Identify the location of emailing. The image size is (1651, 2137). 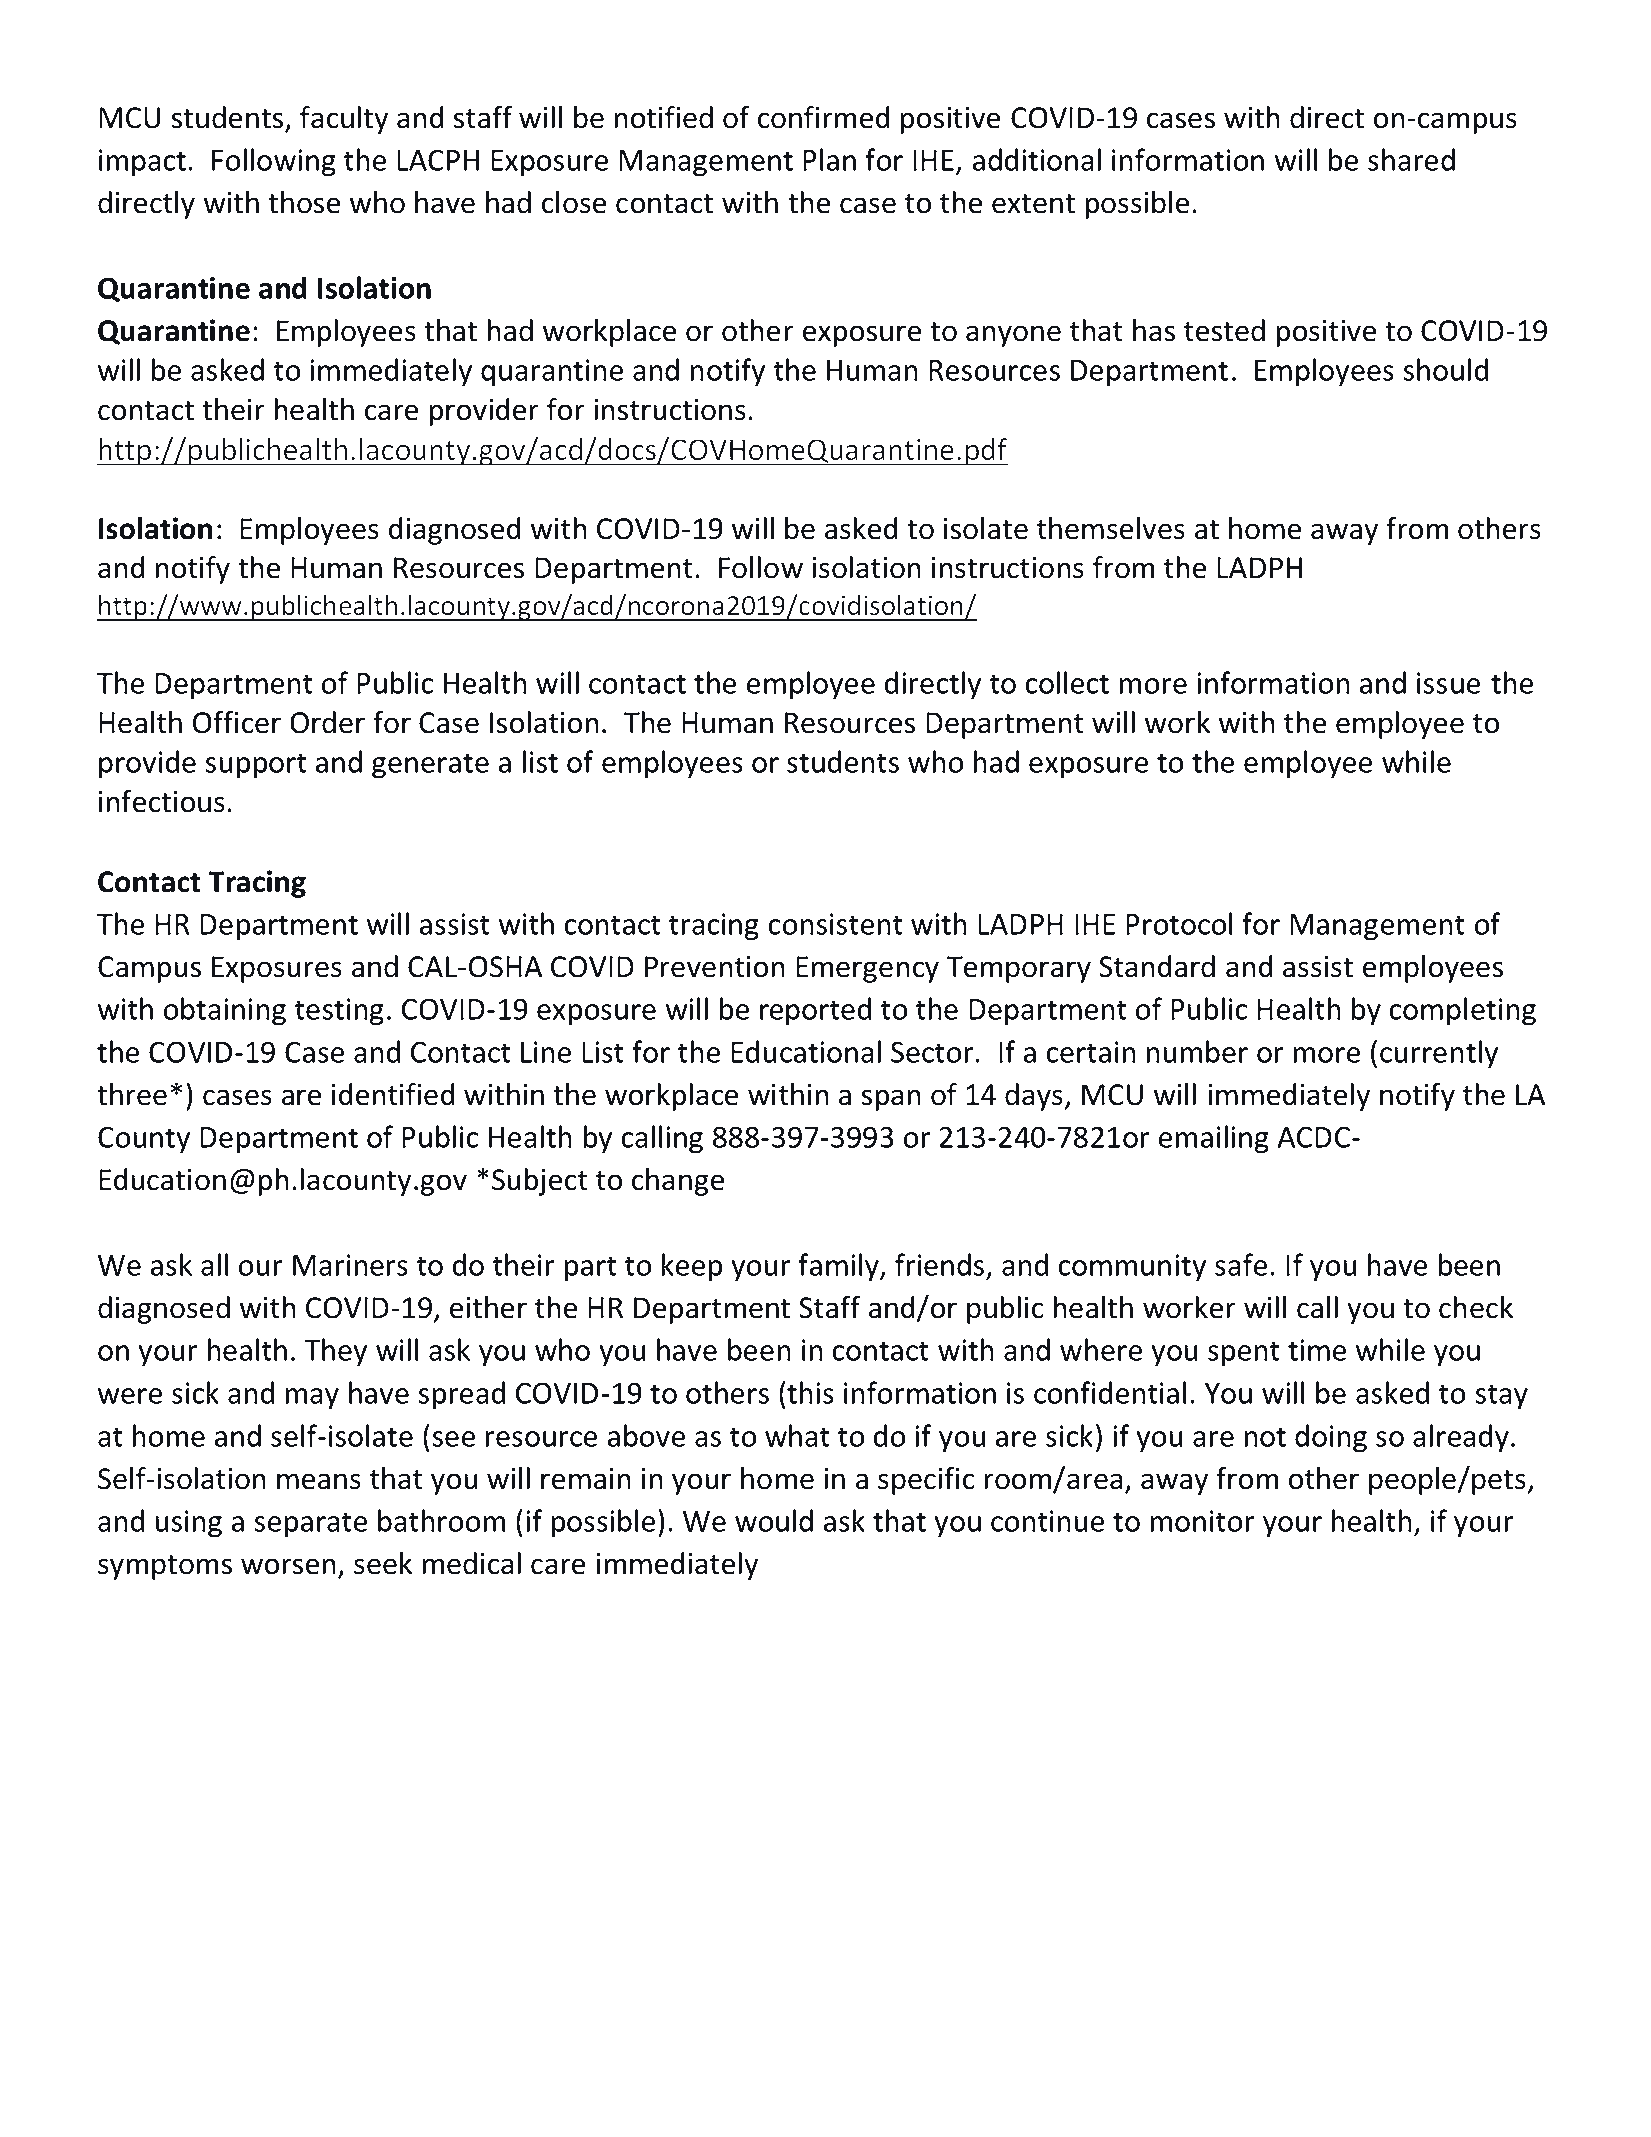
(1214, 1139).
